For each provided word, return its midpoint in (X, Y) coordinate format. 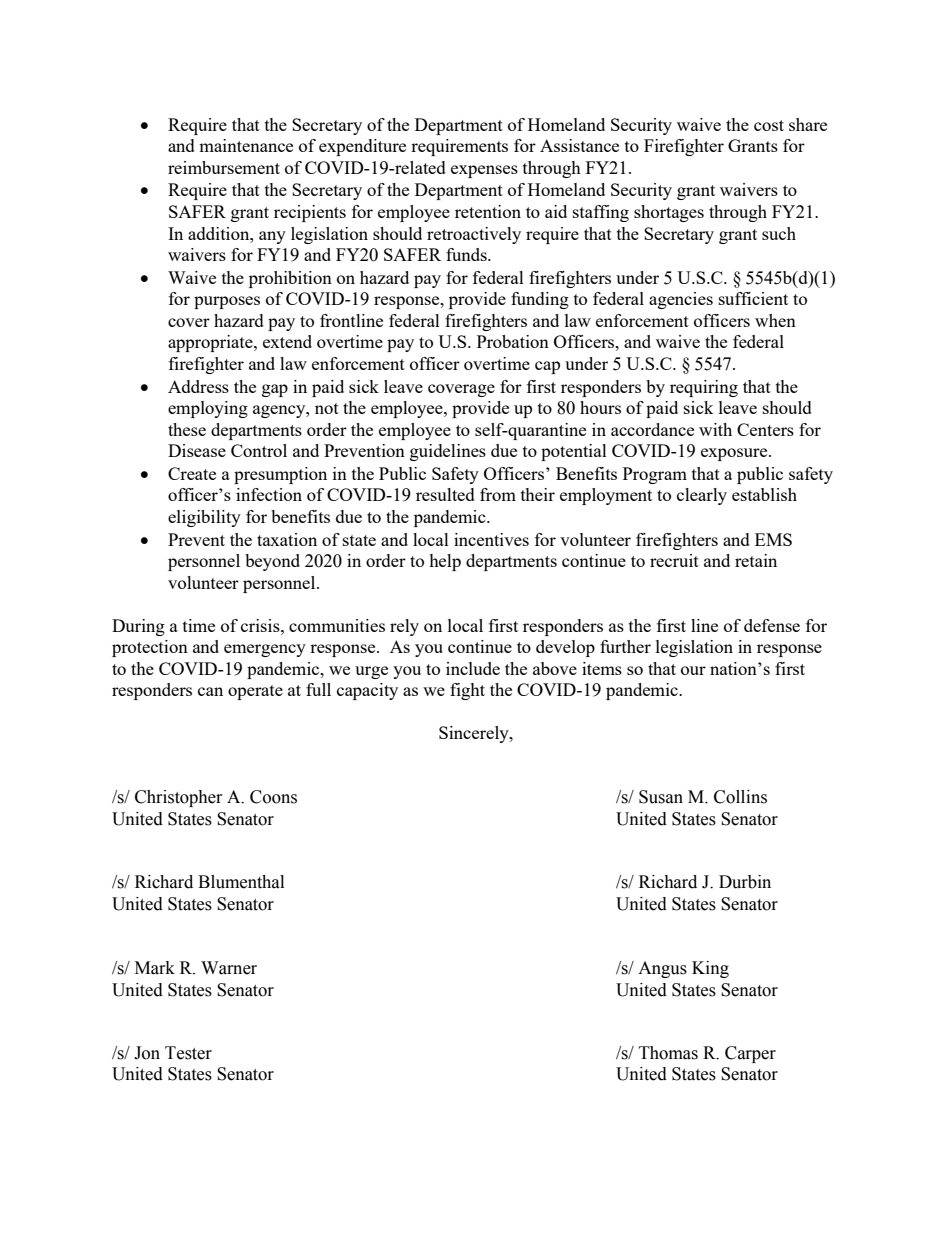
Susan (661, 797)
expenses (484, 171)
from (498, 494)
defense (772, 625)
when (775, 320)
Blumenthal (241, 882)
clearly (702, 496)
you (429, 650)
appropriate (211, 343)
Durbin (745, 882)
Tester (188, 1053)
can (210, 691)
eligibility (204, 518)
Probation (513, 341)
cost (769, 125)
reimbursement (224, 167)
